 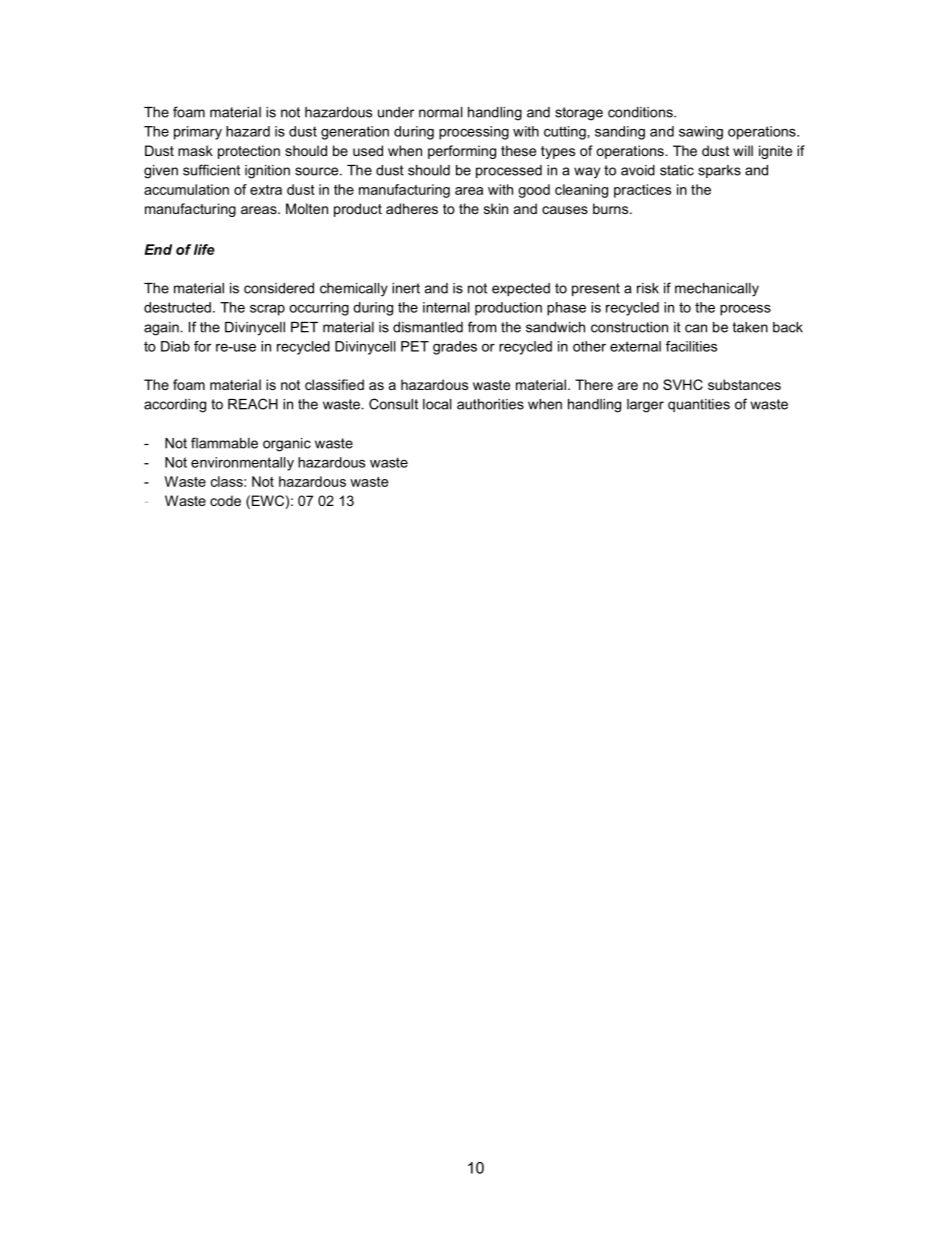 What do you see at coordinates (441, 112) in the page?
I see `normal` at bounding box center [441, 112].
